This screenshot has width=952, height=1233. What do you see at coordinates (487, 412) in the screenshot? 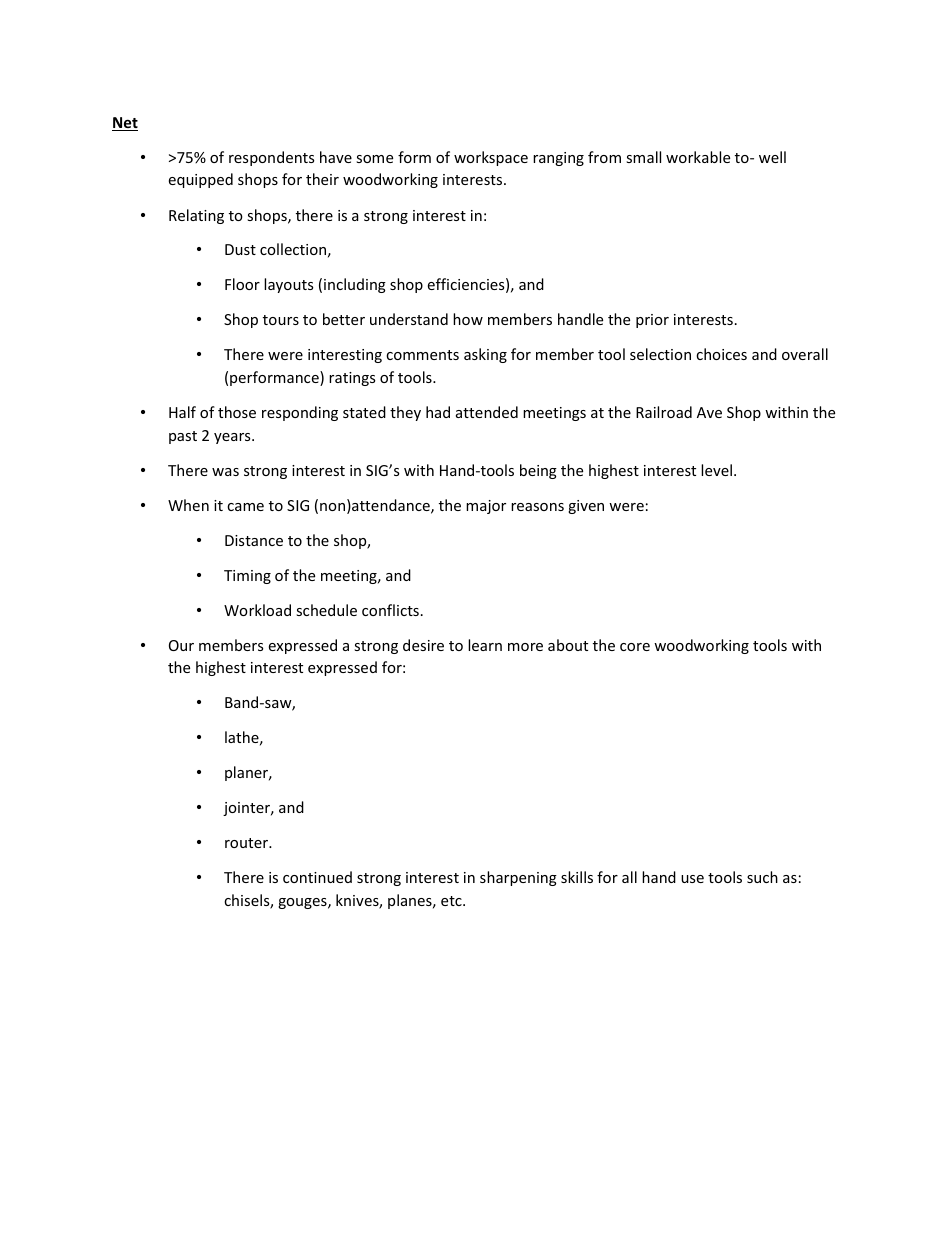
I see `attended` at bounding box center [487, 412].
